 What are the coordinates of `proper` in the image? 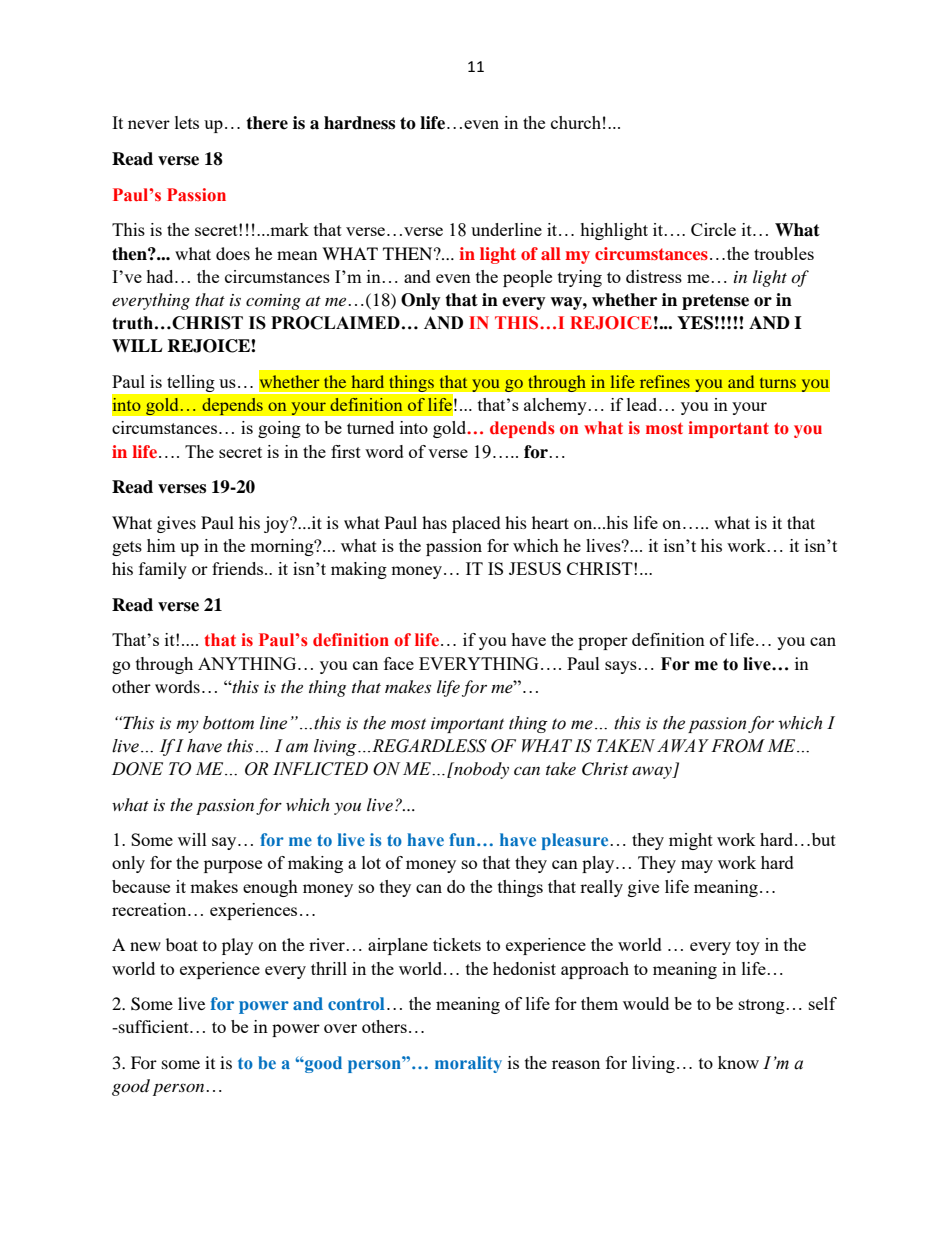 It's located at (603, 643).
